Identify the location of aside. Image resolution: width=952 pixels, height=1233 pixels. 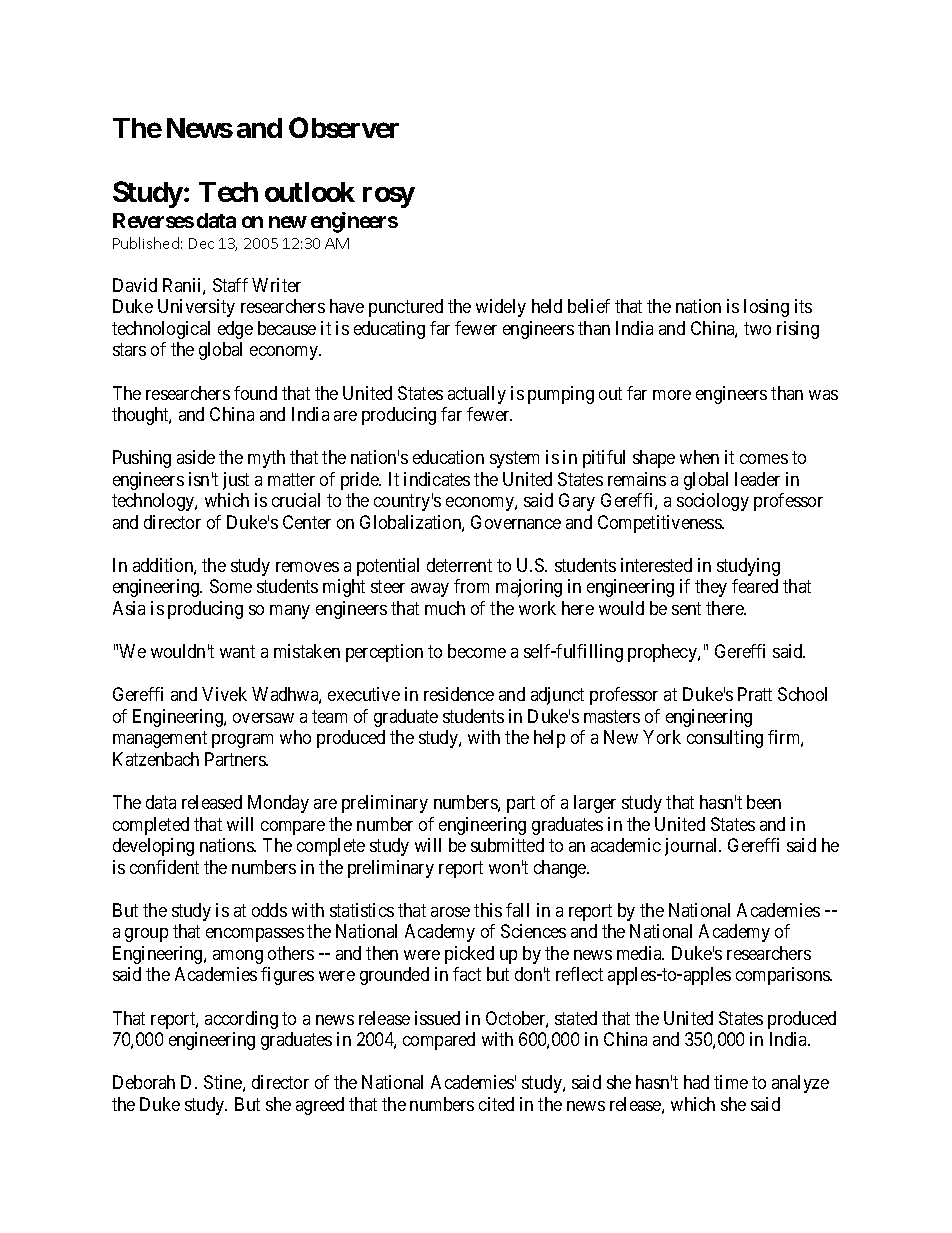
(196, 457).
